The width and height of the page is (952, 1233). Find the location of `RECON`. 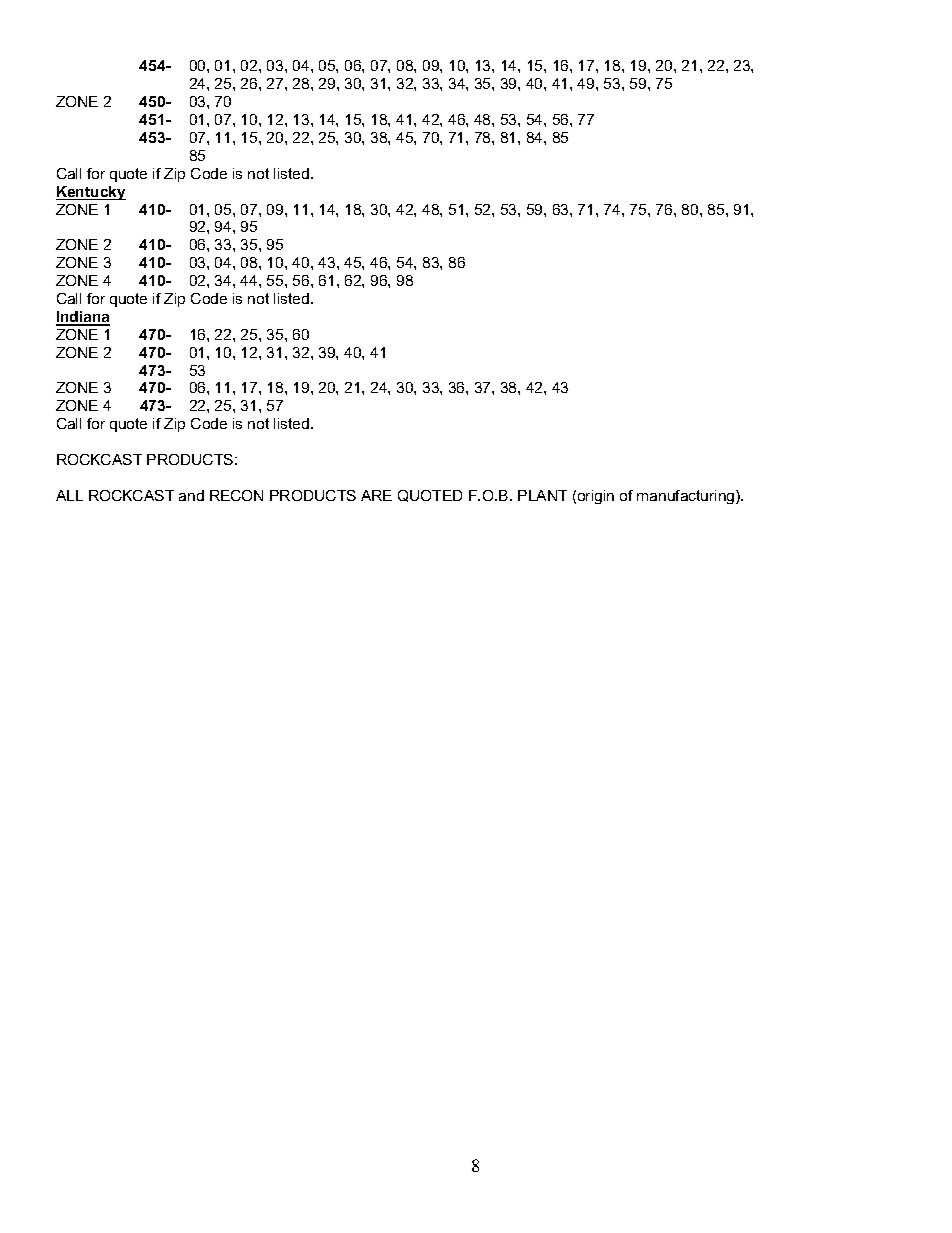

RECON is located at coordinates (236, 495).
